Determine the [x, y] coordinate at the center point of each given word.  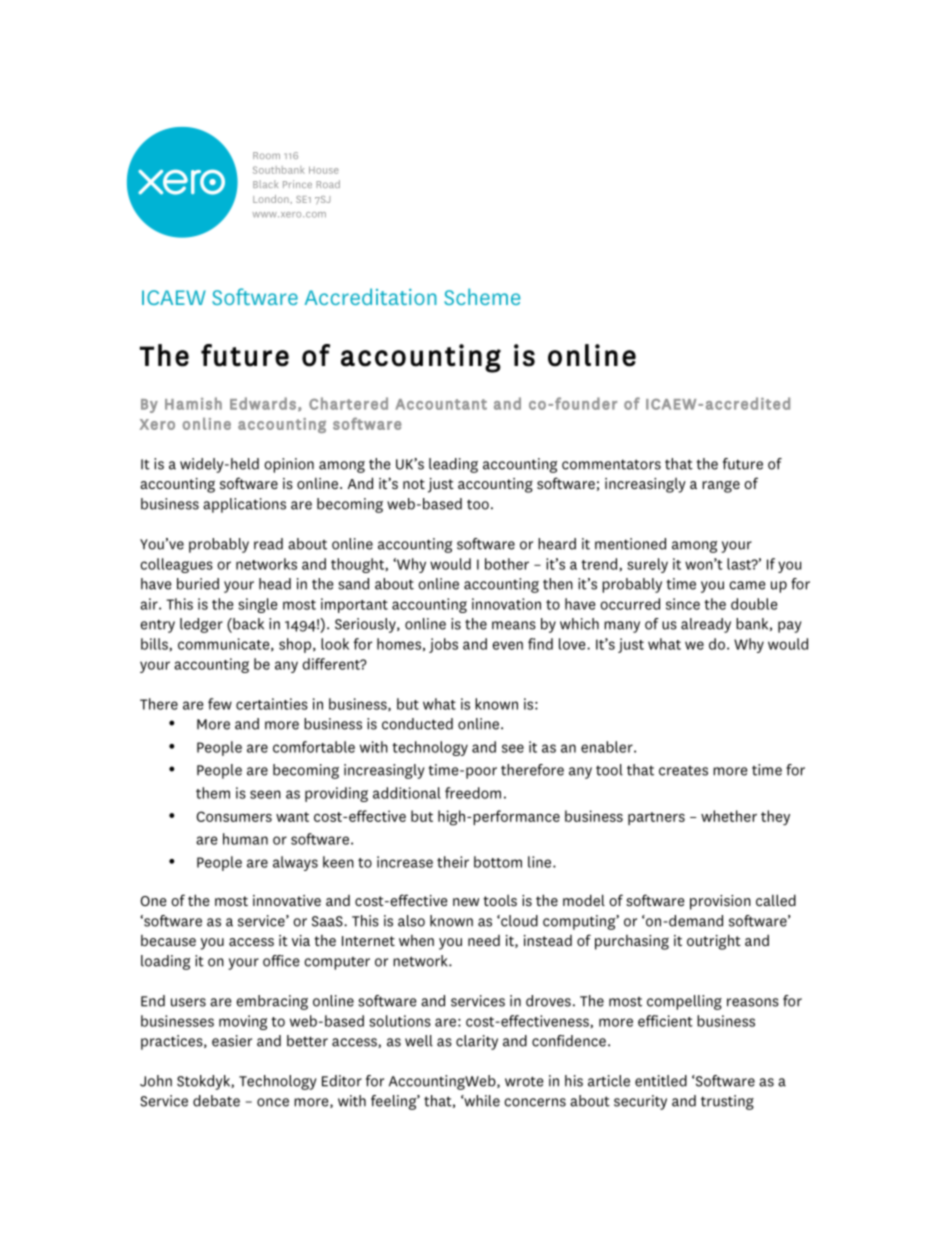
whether [729, 816]
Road [328, 184]
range [721, 487]
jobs [443, 645]
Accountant [441, 404]
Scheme [482, 296]
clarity [477, 1042]
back [247, 624]
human [245, 839]
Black [265, 184]
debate [216, 1101]
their [453, 862]
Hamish [193, 403]
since [683, 604]
